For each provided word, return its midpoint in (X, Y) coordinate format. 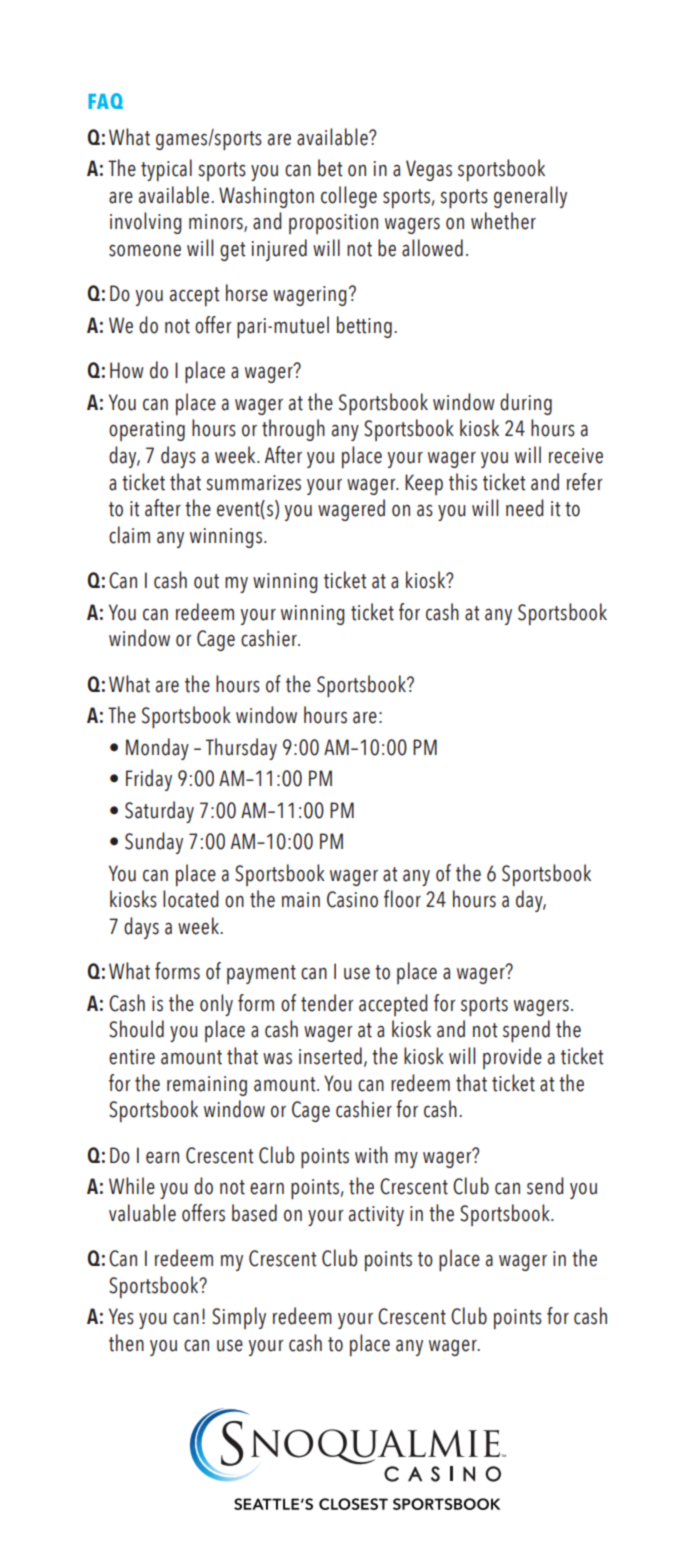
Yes (121, 1316)
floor (402, 899)
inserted (330, 1056)
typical (166, 170)
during (526, 404)
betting (364, 327)
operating (147, 431)
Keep (424, 484)
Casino (352, 899)
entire (132, 1057)
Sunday (154, 843)
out (206, 581)
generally (530, 197)
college (349, 197)
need (525, 508)
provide (512, 1058)
